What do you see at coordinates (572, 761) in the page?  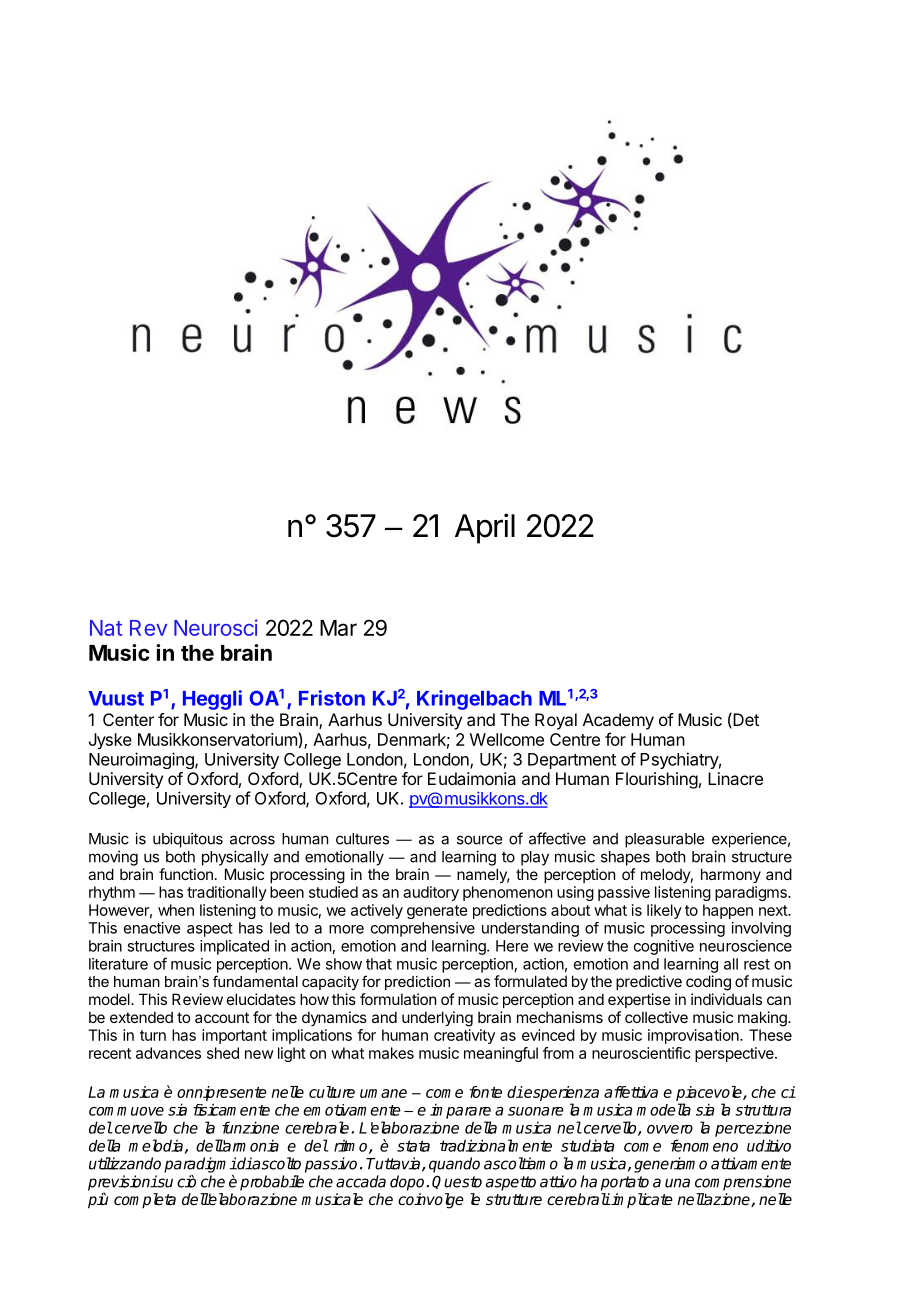 I see `Department` at bounding box center [572, 761].
